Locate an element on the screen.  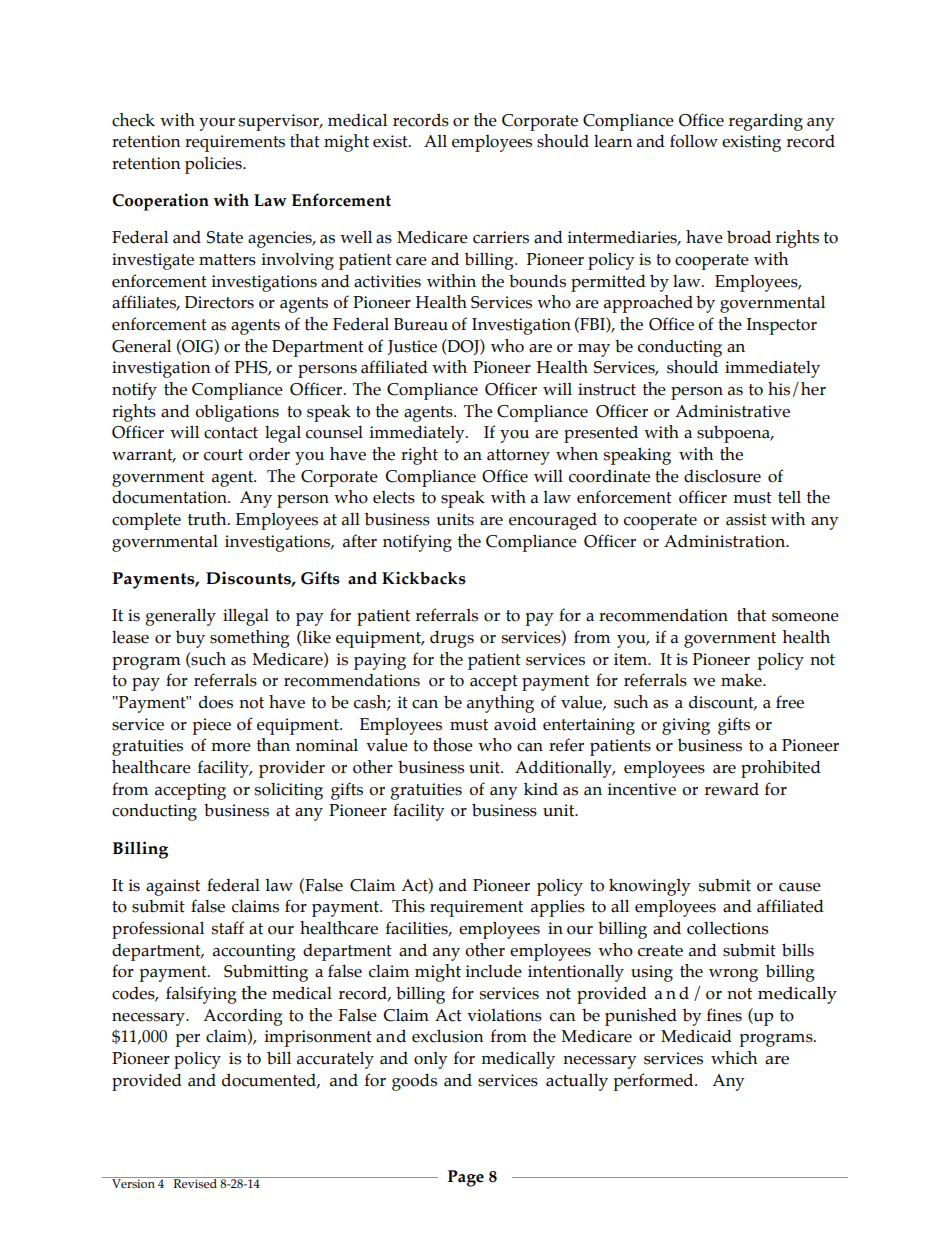
buy is located at coordinates (190, 639).
